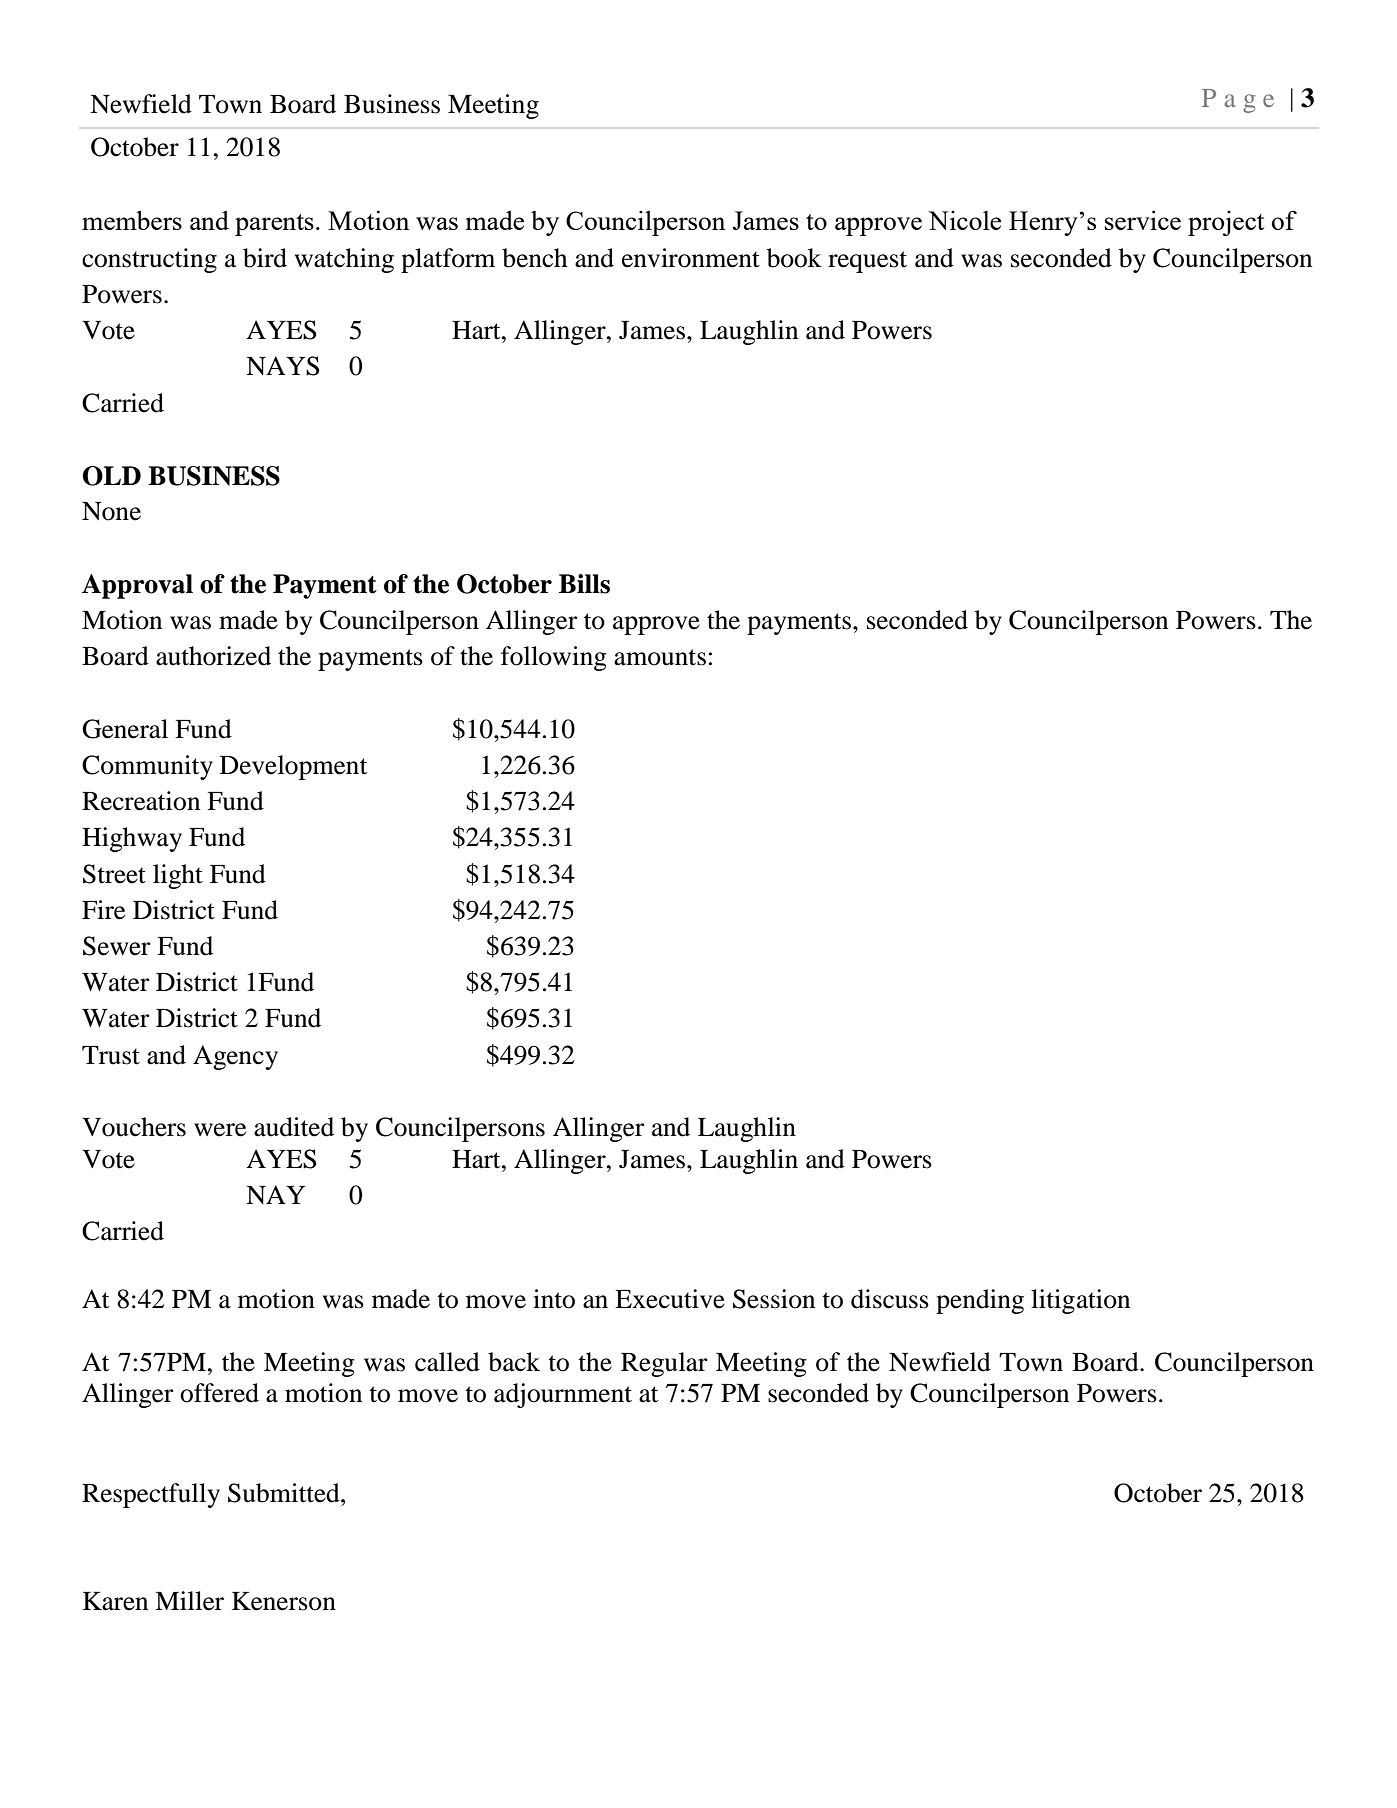  Describe the element at coordinates (111, 511) in the screenshot. I see `None` at that location.
